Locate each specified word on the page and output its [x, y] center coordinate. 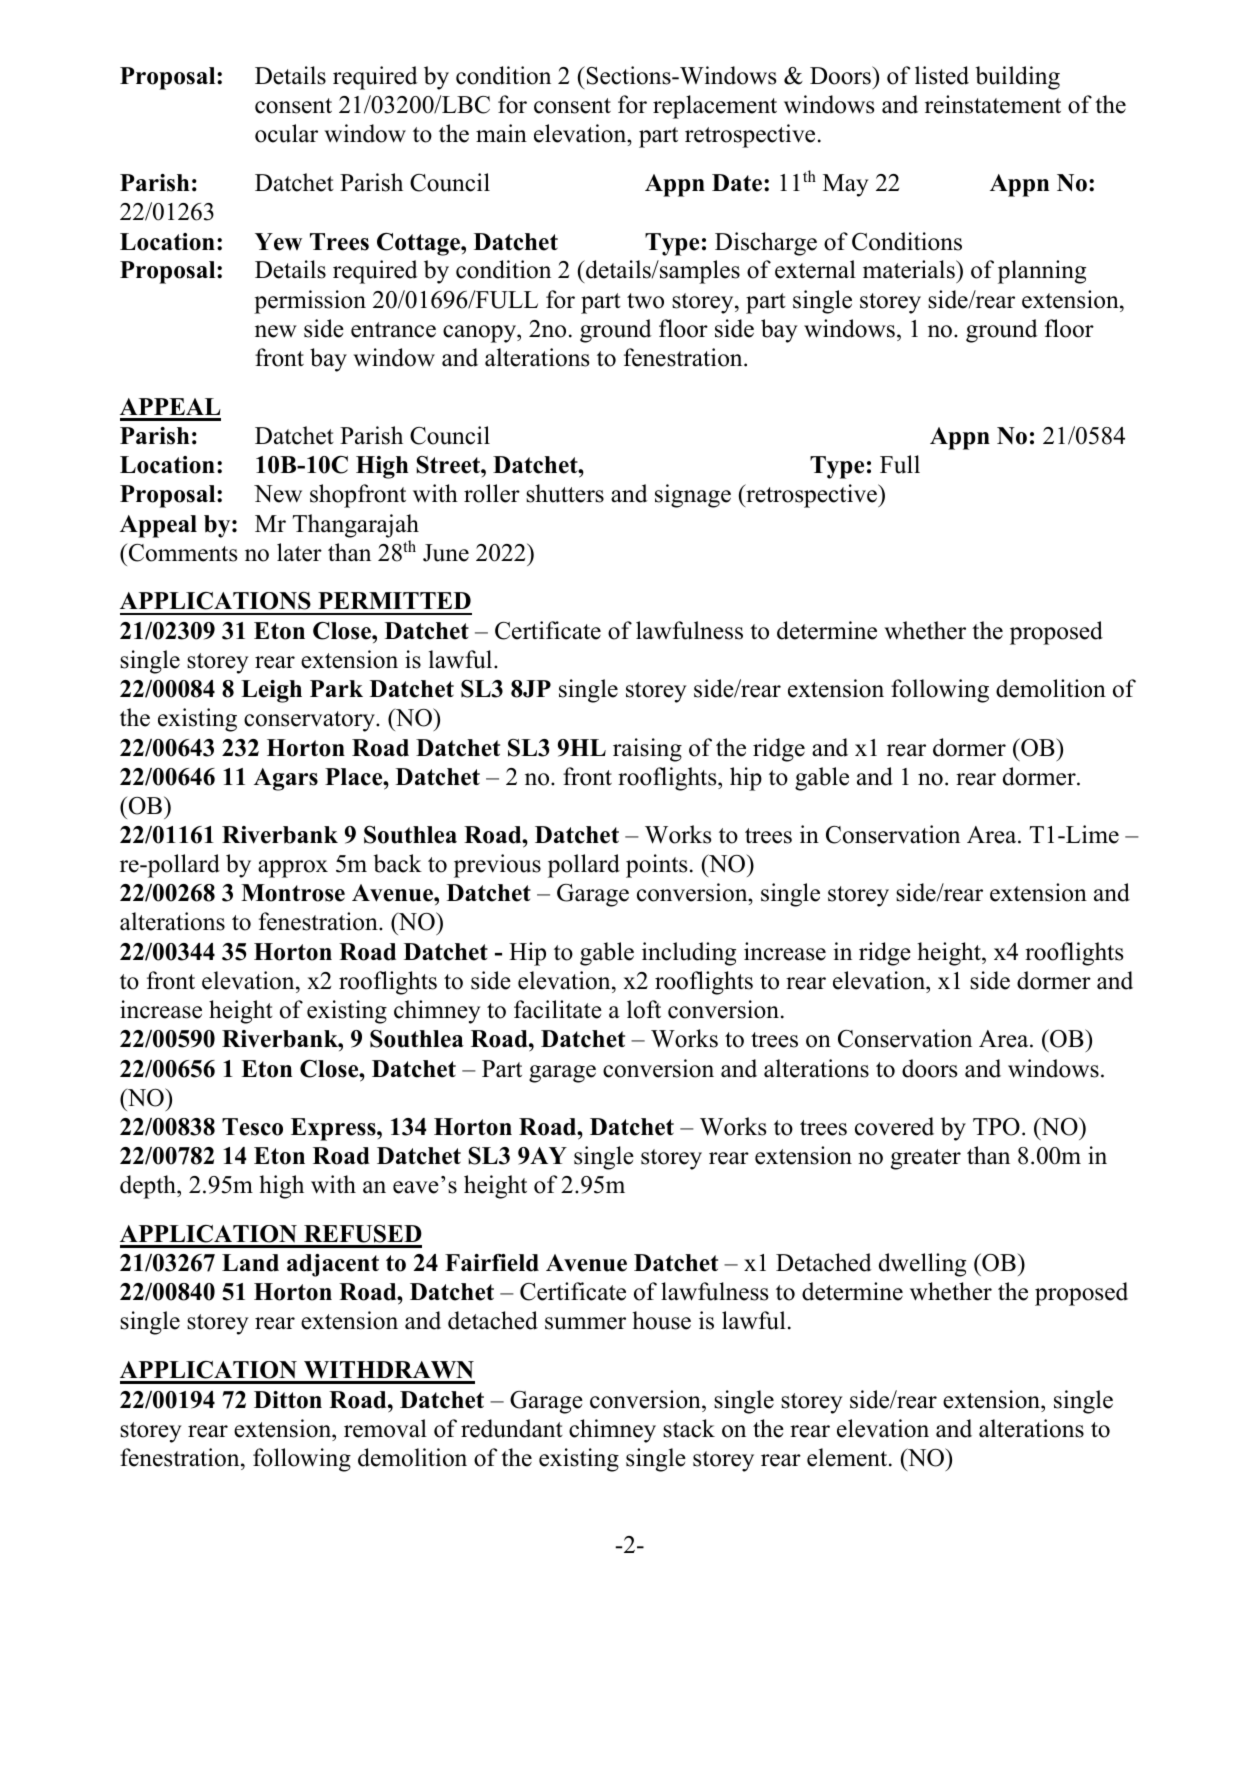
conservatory [310, 721]
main [501, 133]
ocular [286, 133]
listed [942, 75]
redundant [512, 1428]
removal [385, 1428]
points [656, 866]
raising [647, 750]
